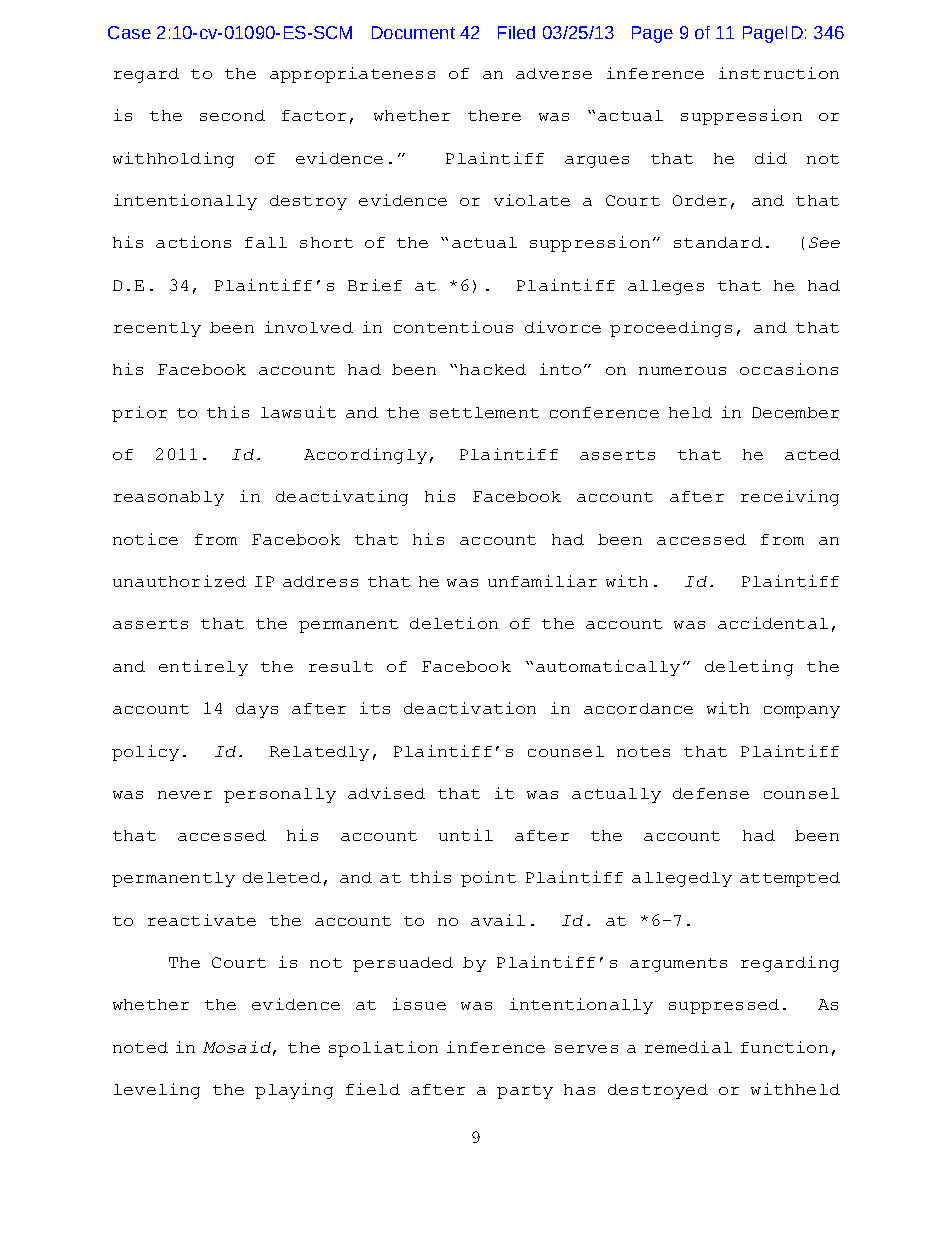 Image resolution: width=952 pixels, height=1233 pixels. Describe the element at coordinates (682, 371) in the image. I see `numerous` at that location.
